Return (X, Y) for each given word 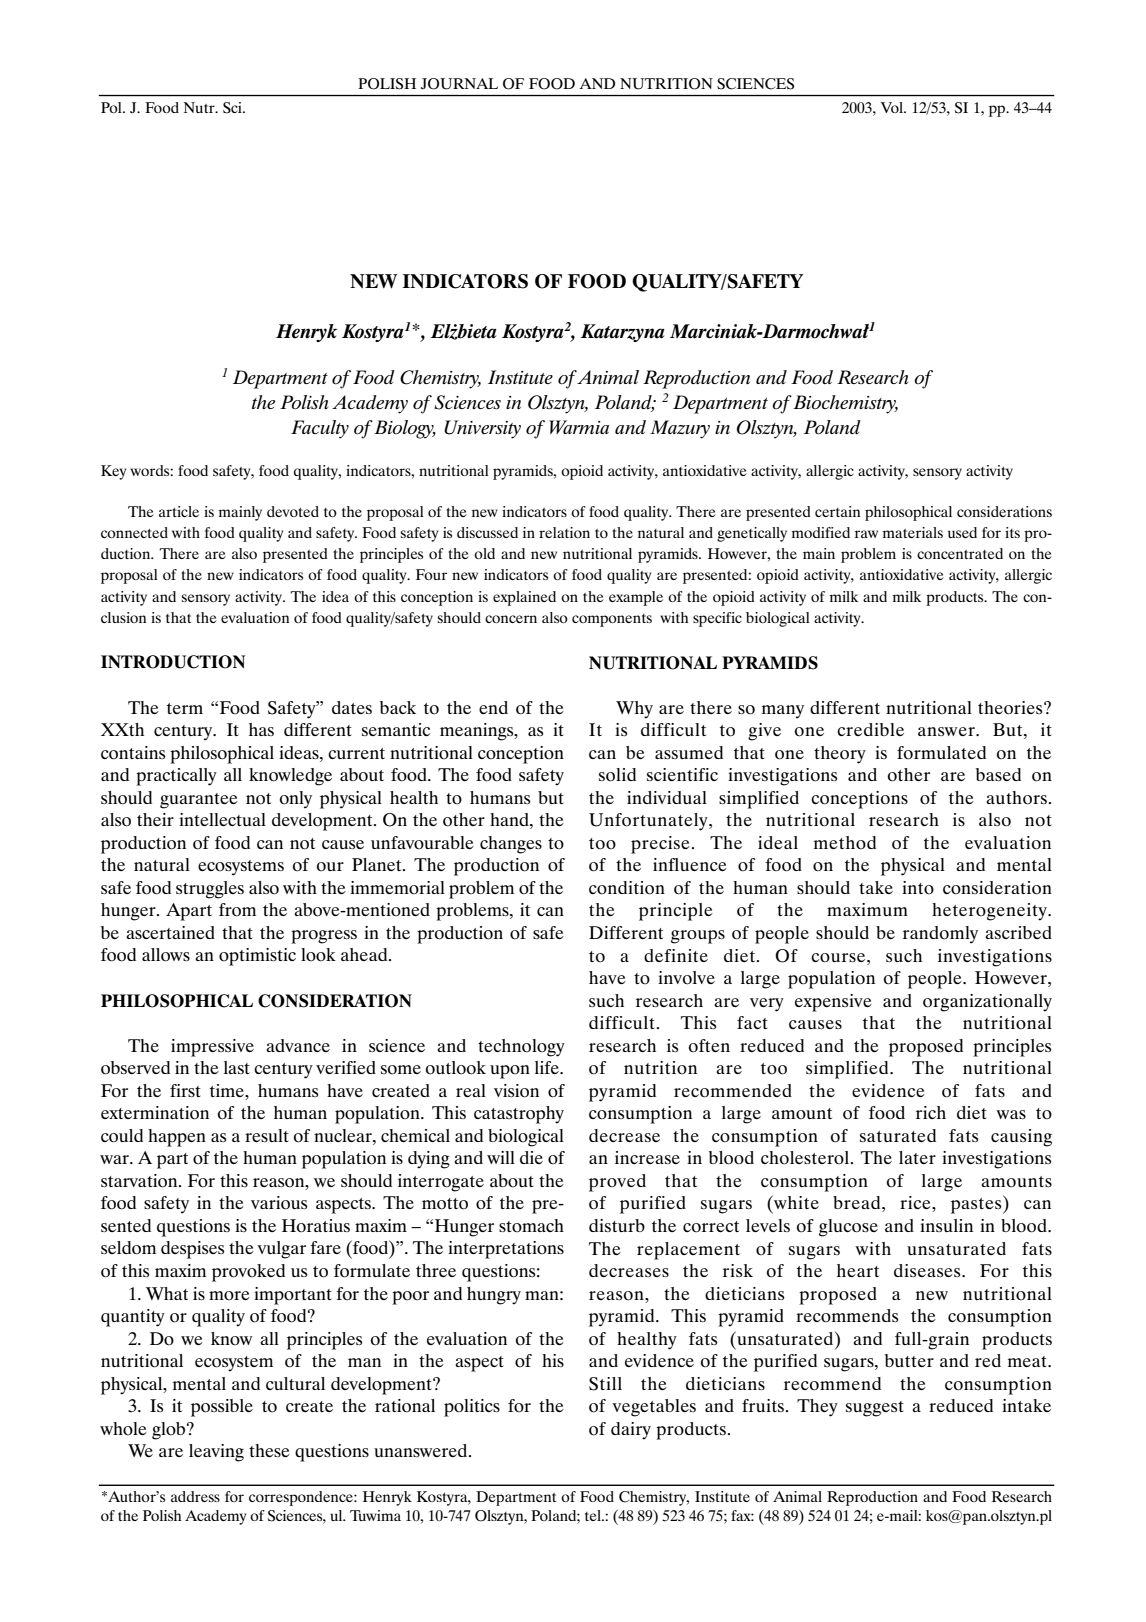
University (482, 429)
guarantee (199, 801)
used (962, 532)
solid (617, 775)
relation (564, 532)
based (998, 774)
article (179, 511)
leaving (216, 1453)
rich (931, 1112)
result (267, 1135)
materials (913, 532)
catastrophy (519, 1115)
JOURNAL (459, 84)
